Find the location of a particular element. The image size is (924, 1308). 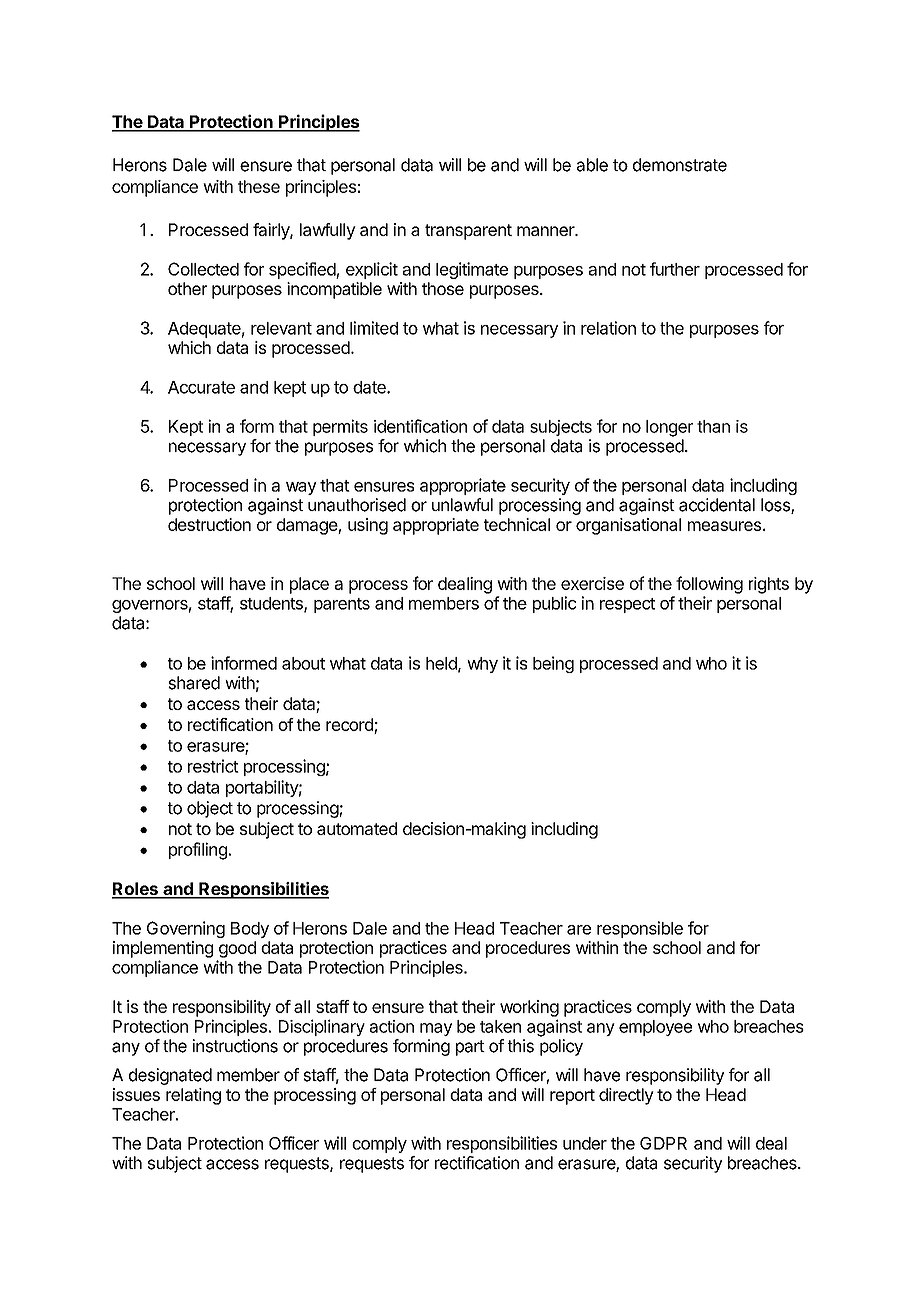

these is located at coordinates (259, 186).
